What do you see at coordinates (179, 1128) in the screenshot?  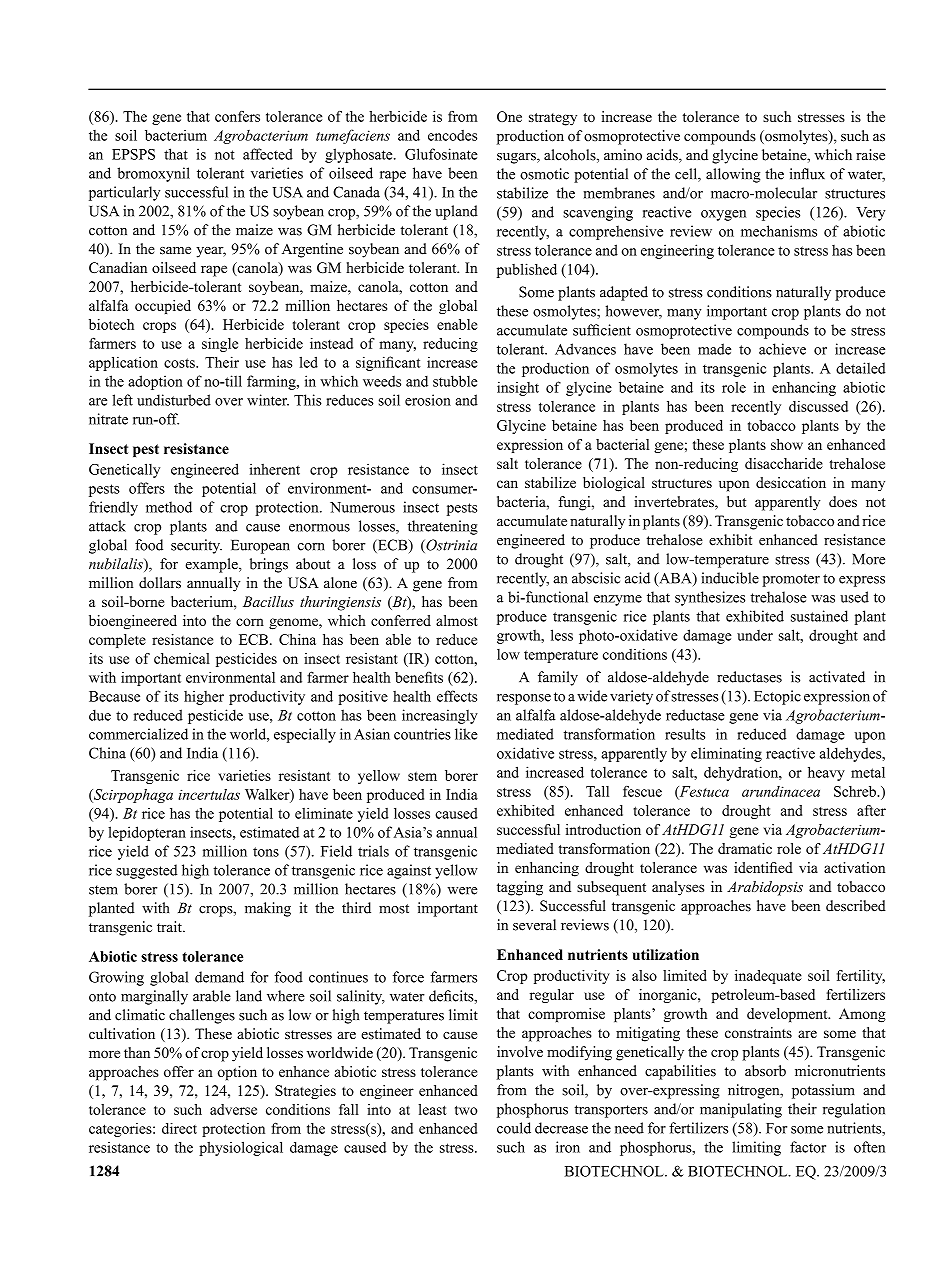 I see `direct` at bounding box center [179, 1128].
